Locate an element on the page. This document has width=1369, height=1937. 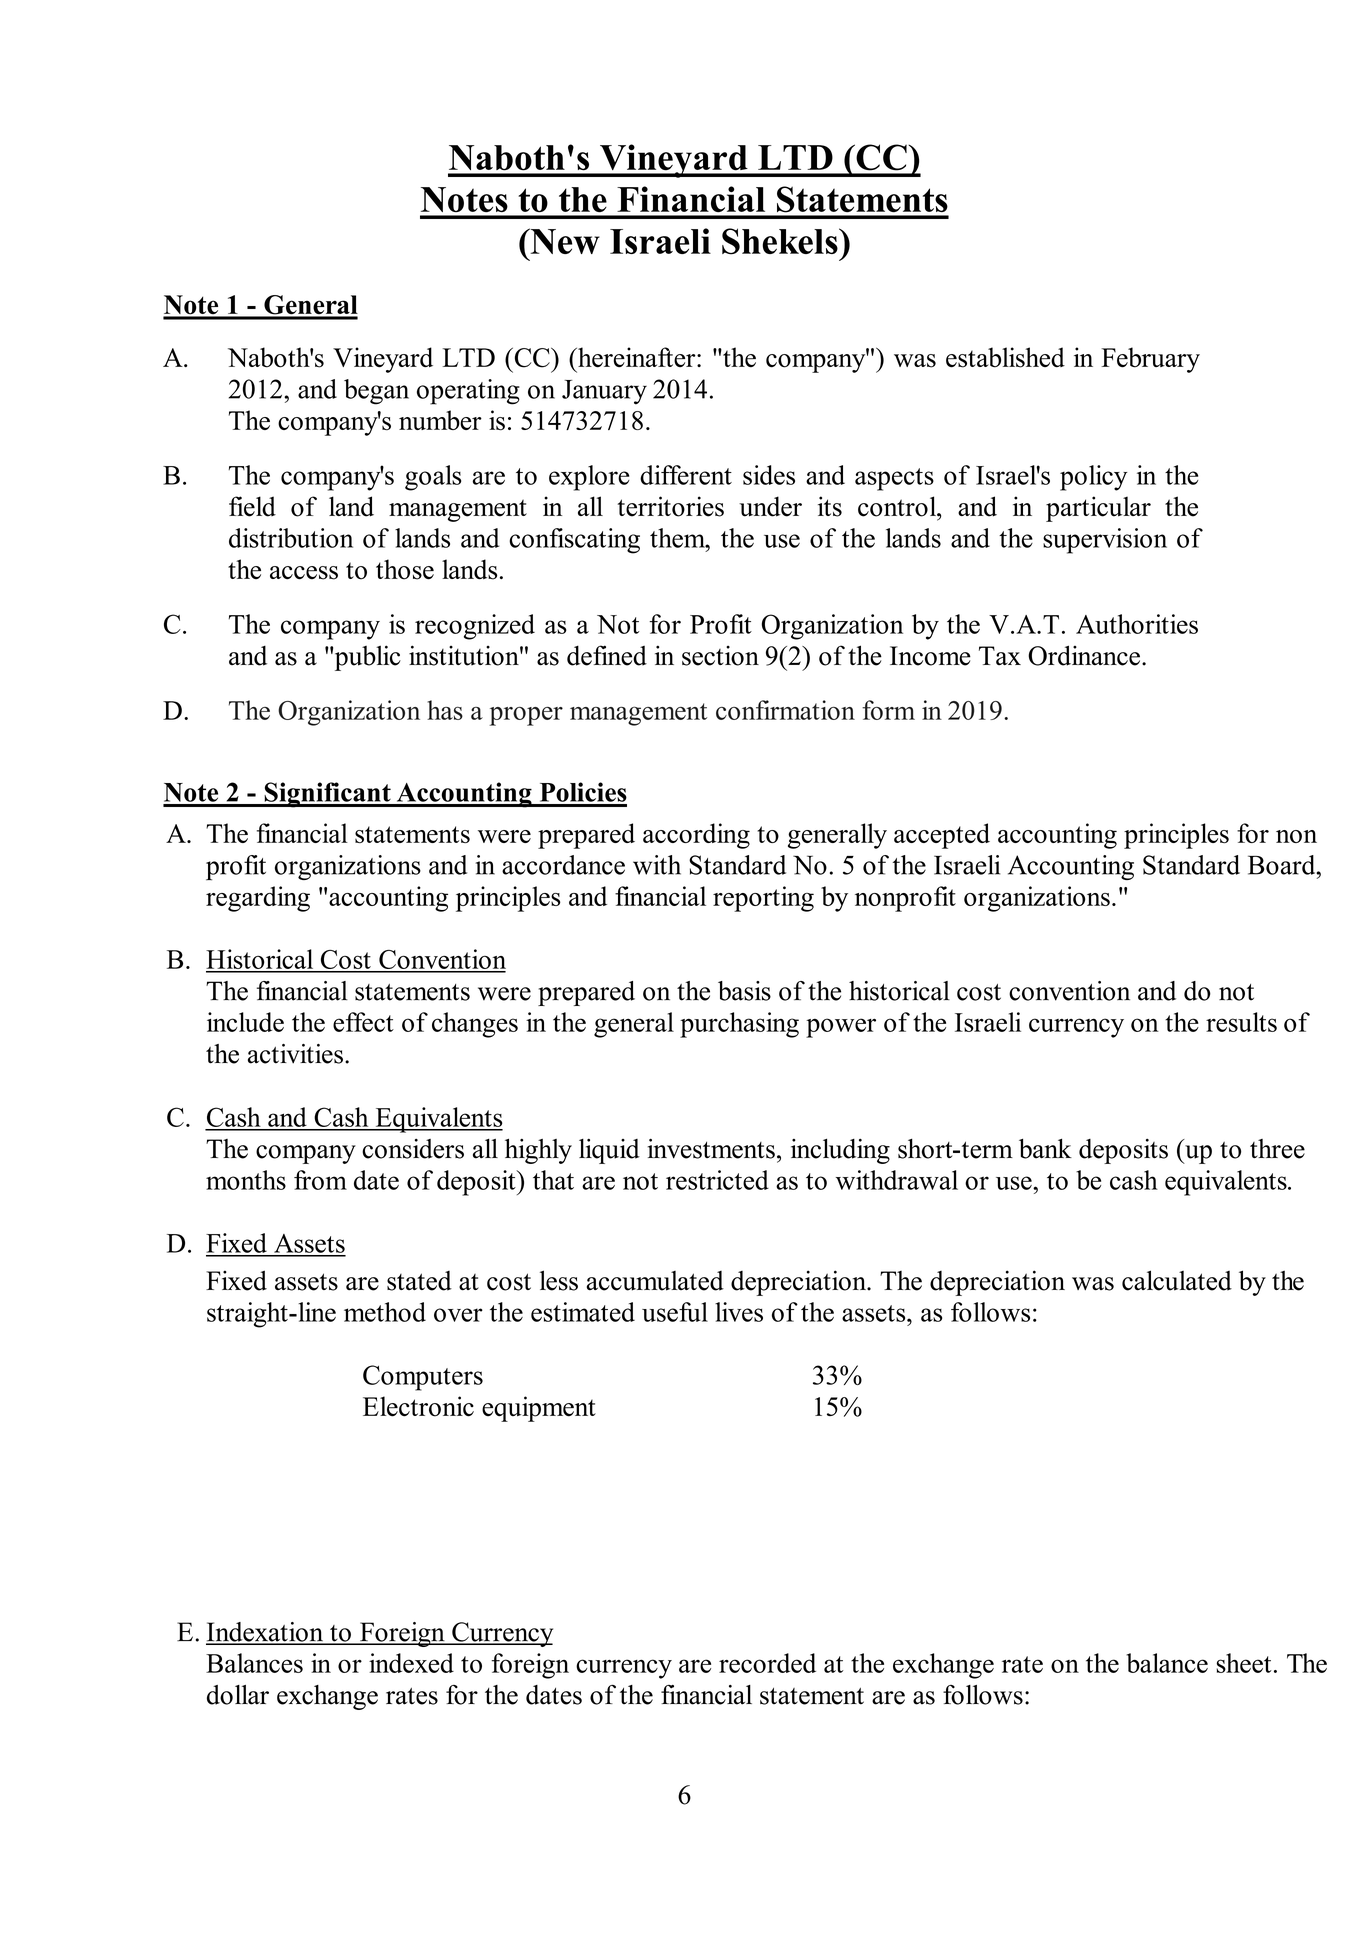
effect is located at coordinates (363, 1022).
